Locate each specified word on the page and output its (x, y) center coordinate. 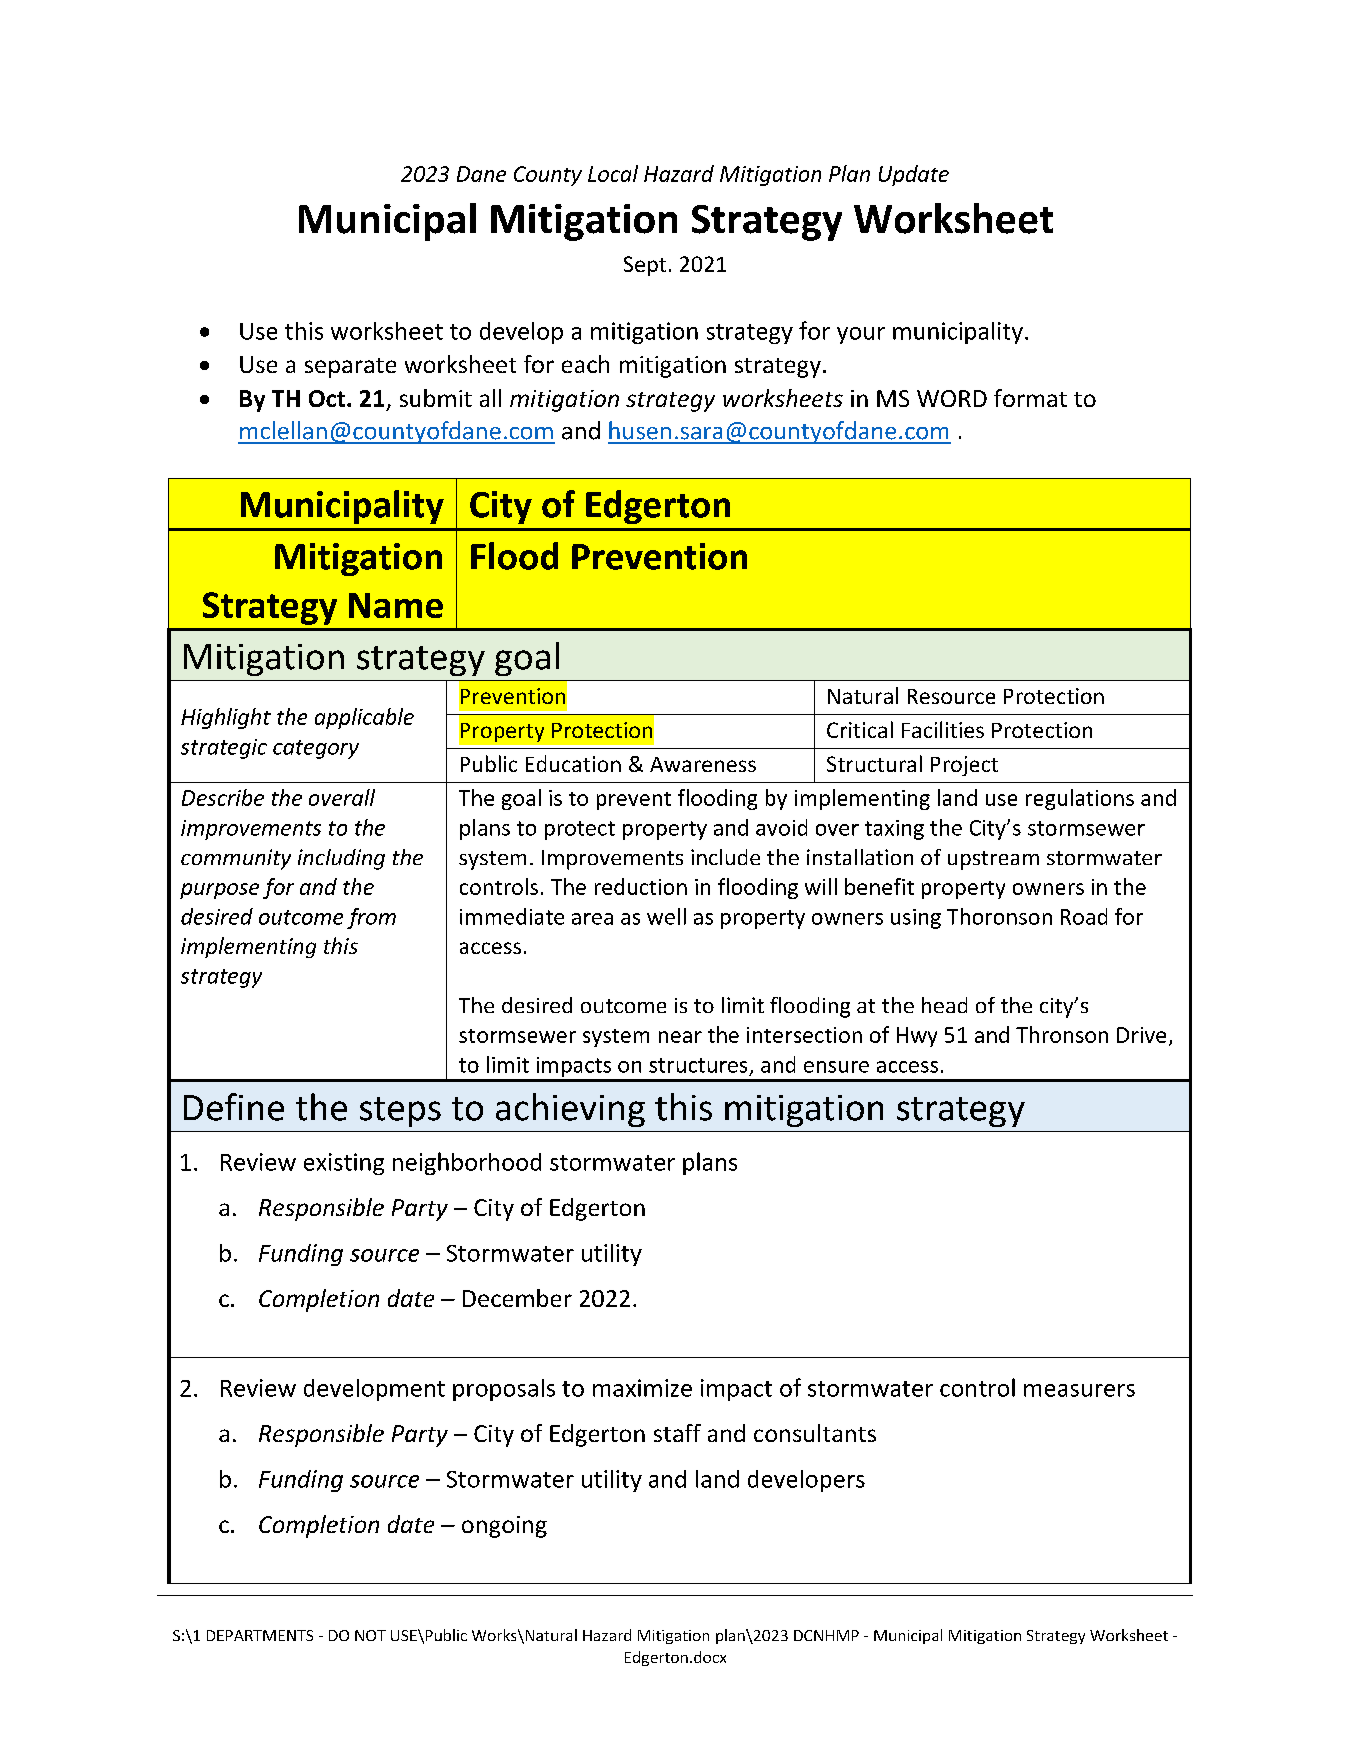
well (666, 916)
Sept (645, 266)
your (861, 335)
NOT (370, 1635)
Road (1084, 916)
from (371, 918)
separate (350, 368)
